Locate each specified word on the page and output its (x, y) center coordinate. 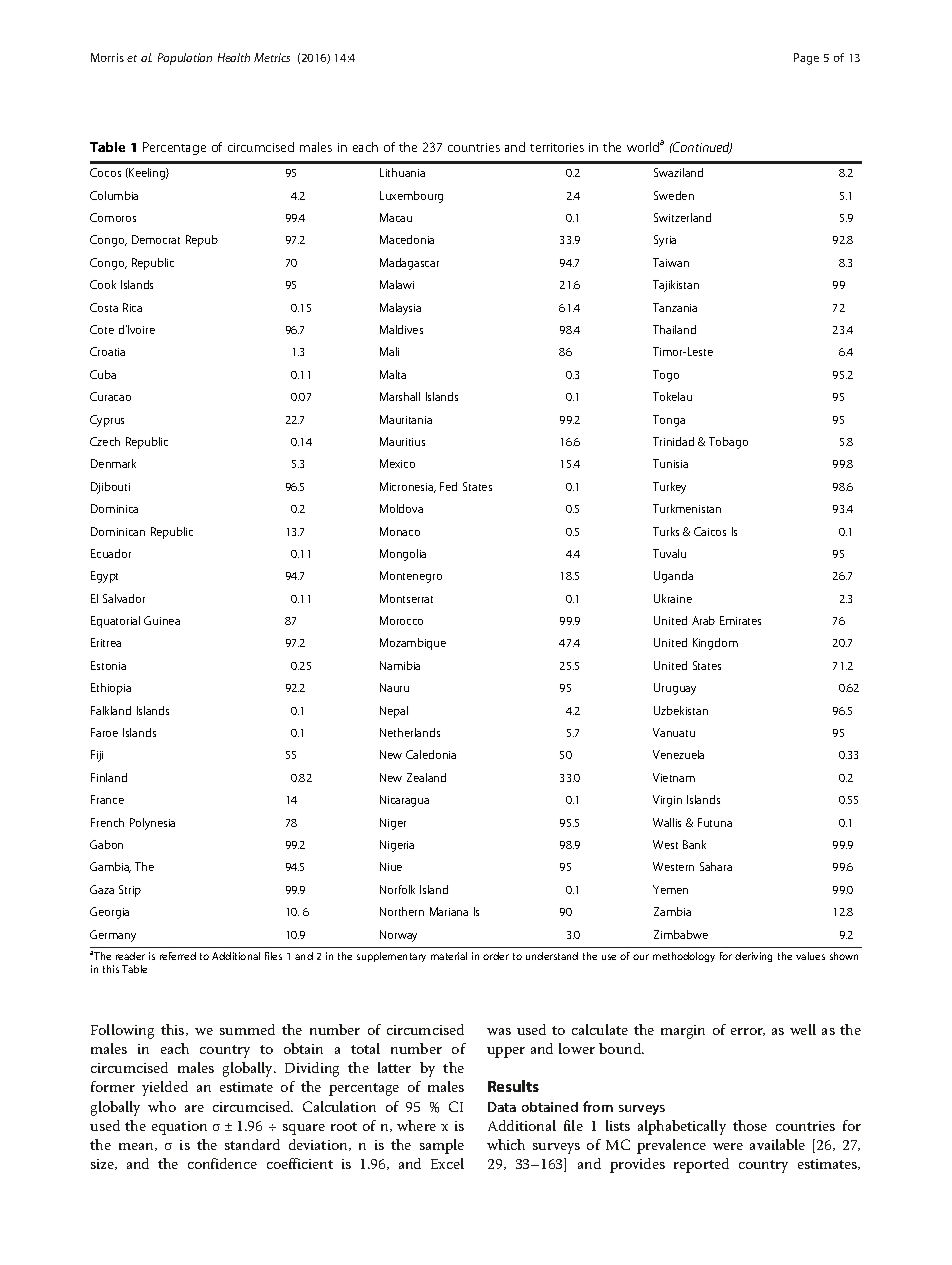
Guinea (162, 620)
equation (179, 1128)
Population (185, 59)
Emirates (740, 620)
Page (806, 59)
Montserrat (406, 598)
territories (557, 147)
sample (442, 1146)
